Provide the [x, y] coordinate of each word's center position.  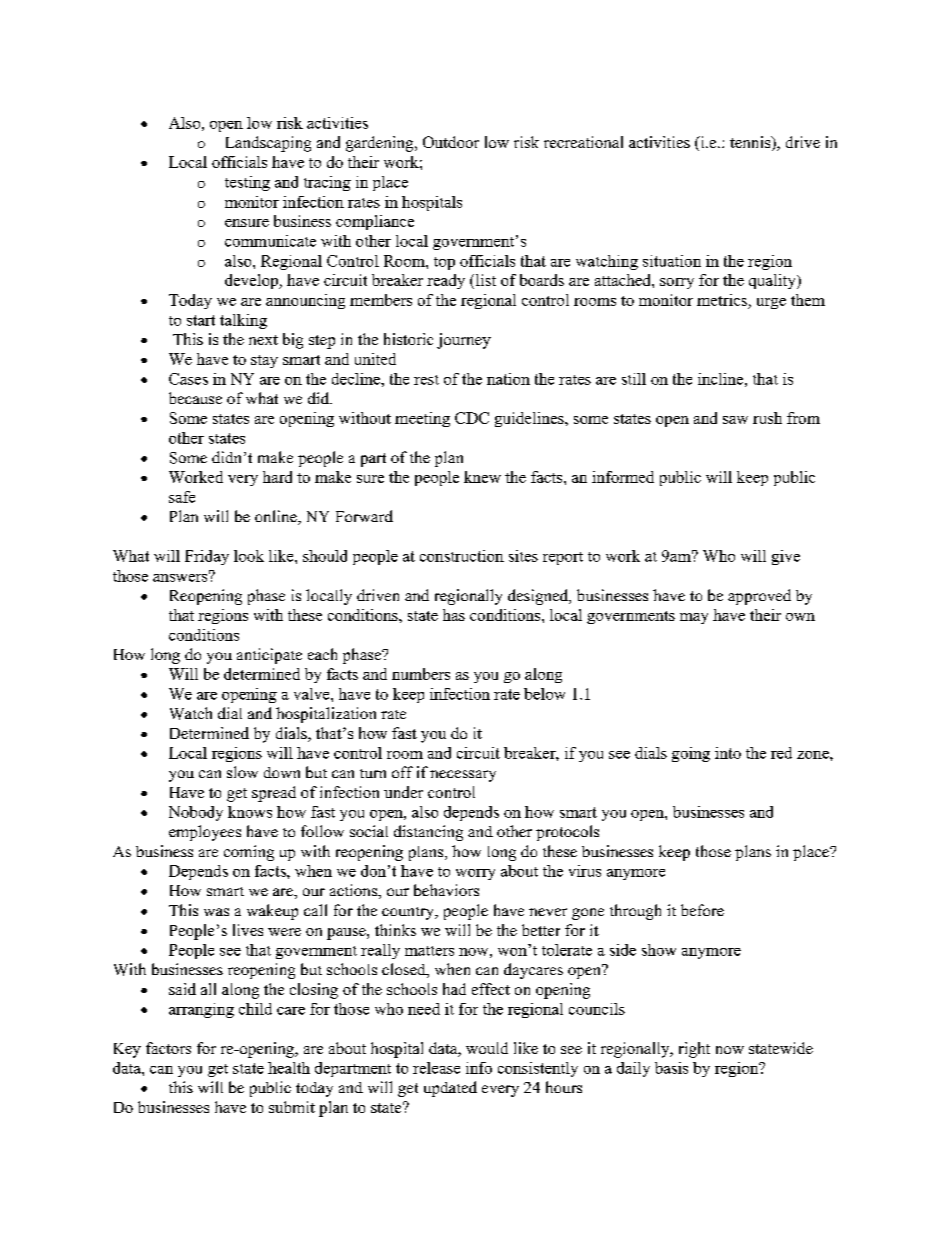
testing [247, 183]
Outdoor [451, 142]
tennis [751, 143]
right [694, 1050]
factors [168, 1048]
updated [450, 1089]
